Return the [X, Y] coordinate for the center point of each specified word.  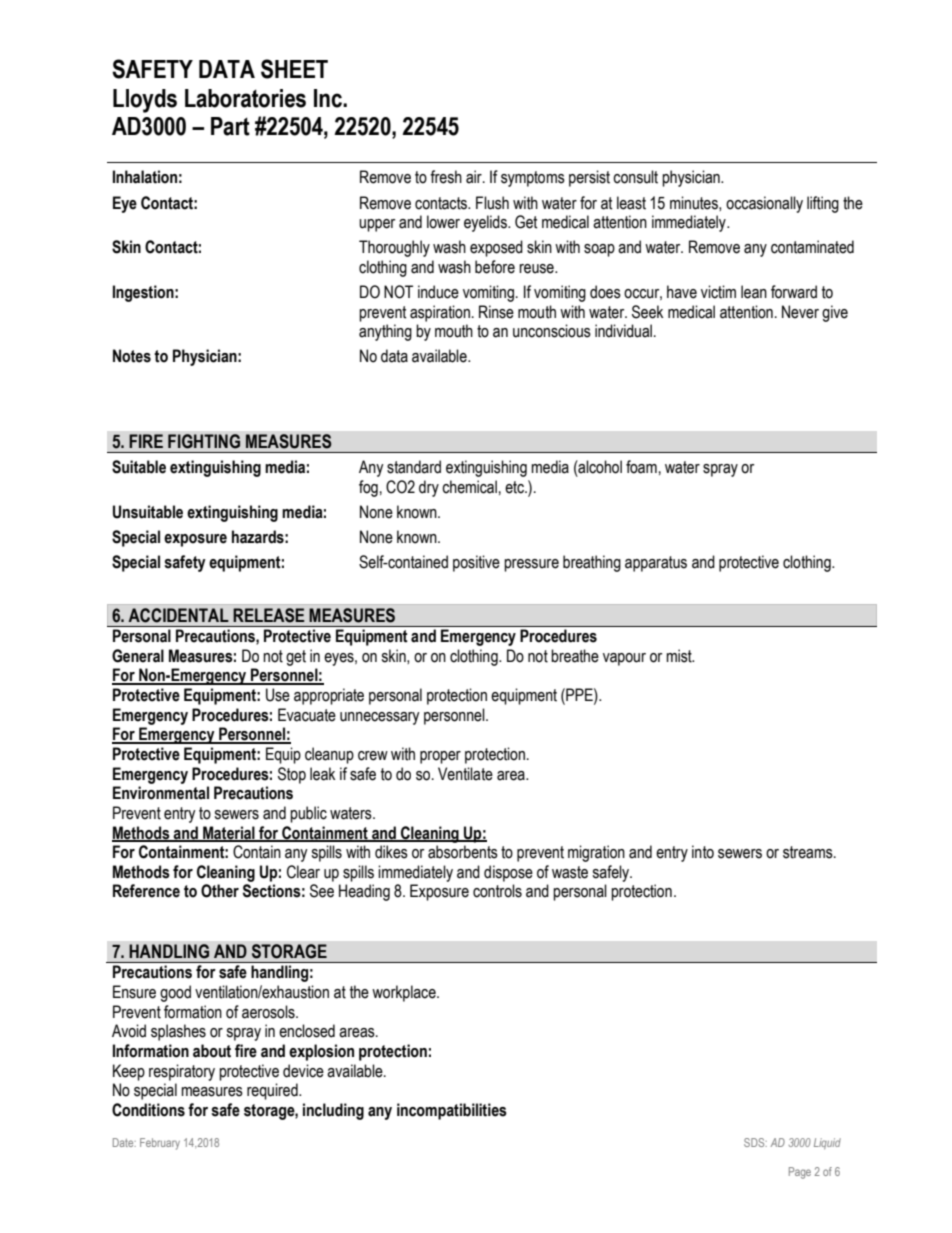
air [475, 177]
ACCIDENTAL [179, 615]
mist [680, 656]
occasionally [764, 204]
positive [476, 563]
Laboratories [245, 98]
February [160, 1144]
